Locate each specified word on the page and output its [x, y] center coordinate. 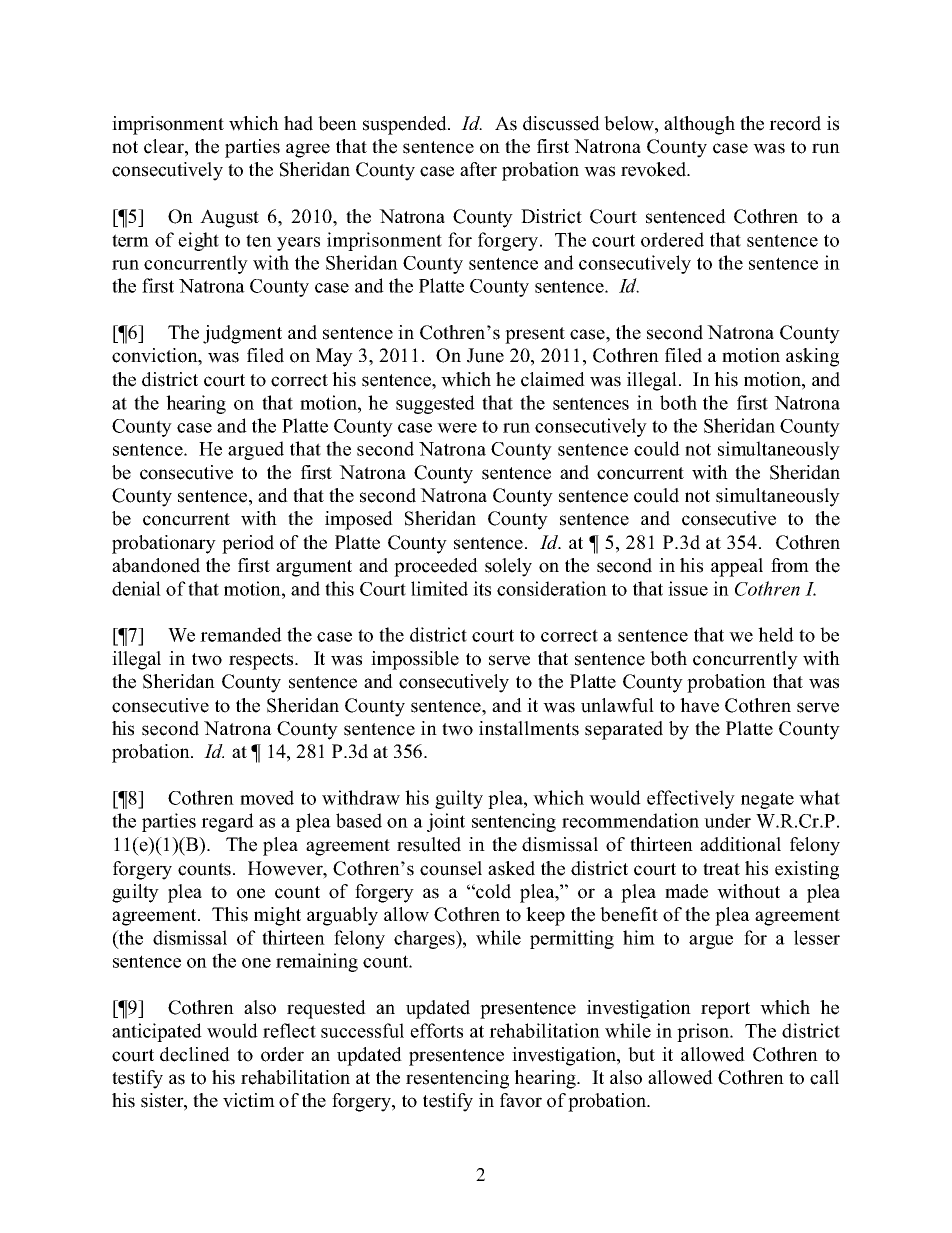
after [478, 169]
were [457, 428]
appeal [737, 567]
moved [267, 797]
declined [195, 1054]
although [699, 125]
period [248, 544]
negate [767, 800]
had [298, 123]
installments [529, 728]
